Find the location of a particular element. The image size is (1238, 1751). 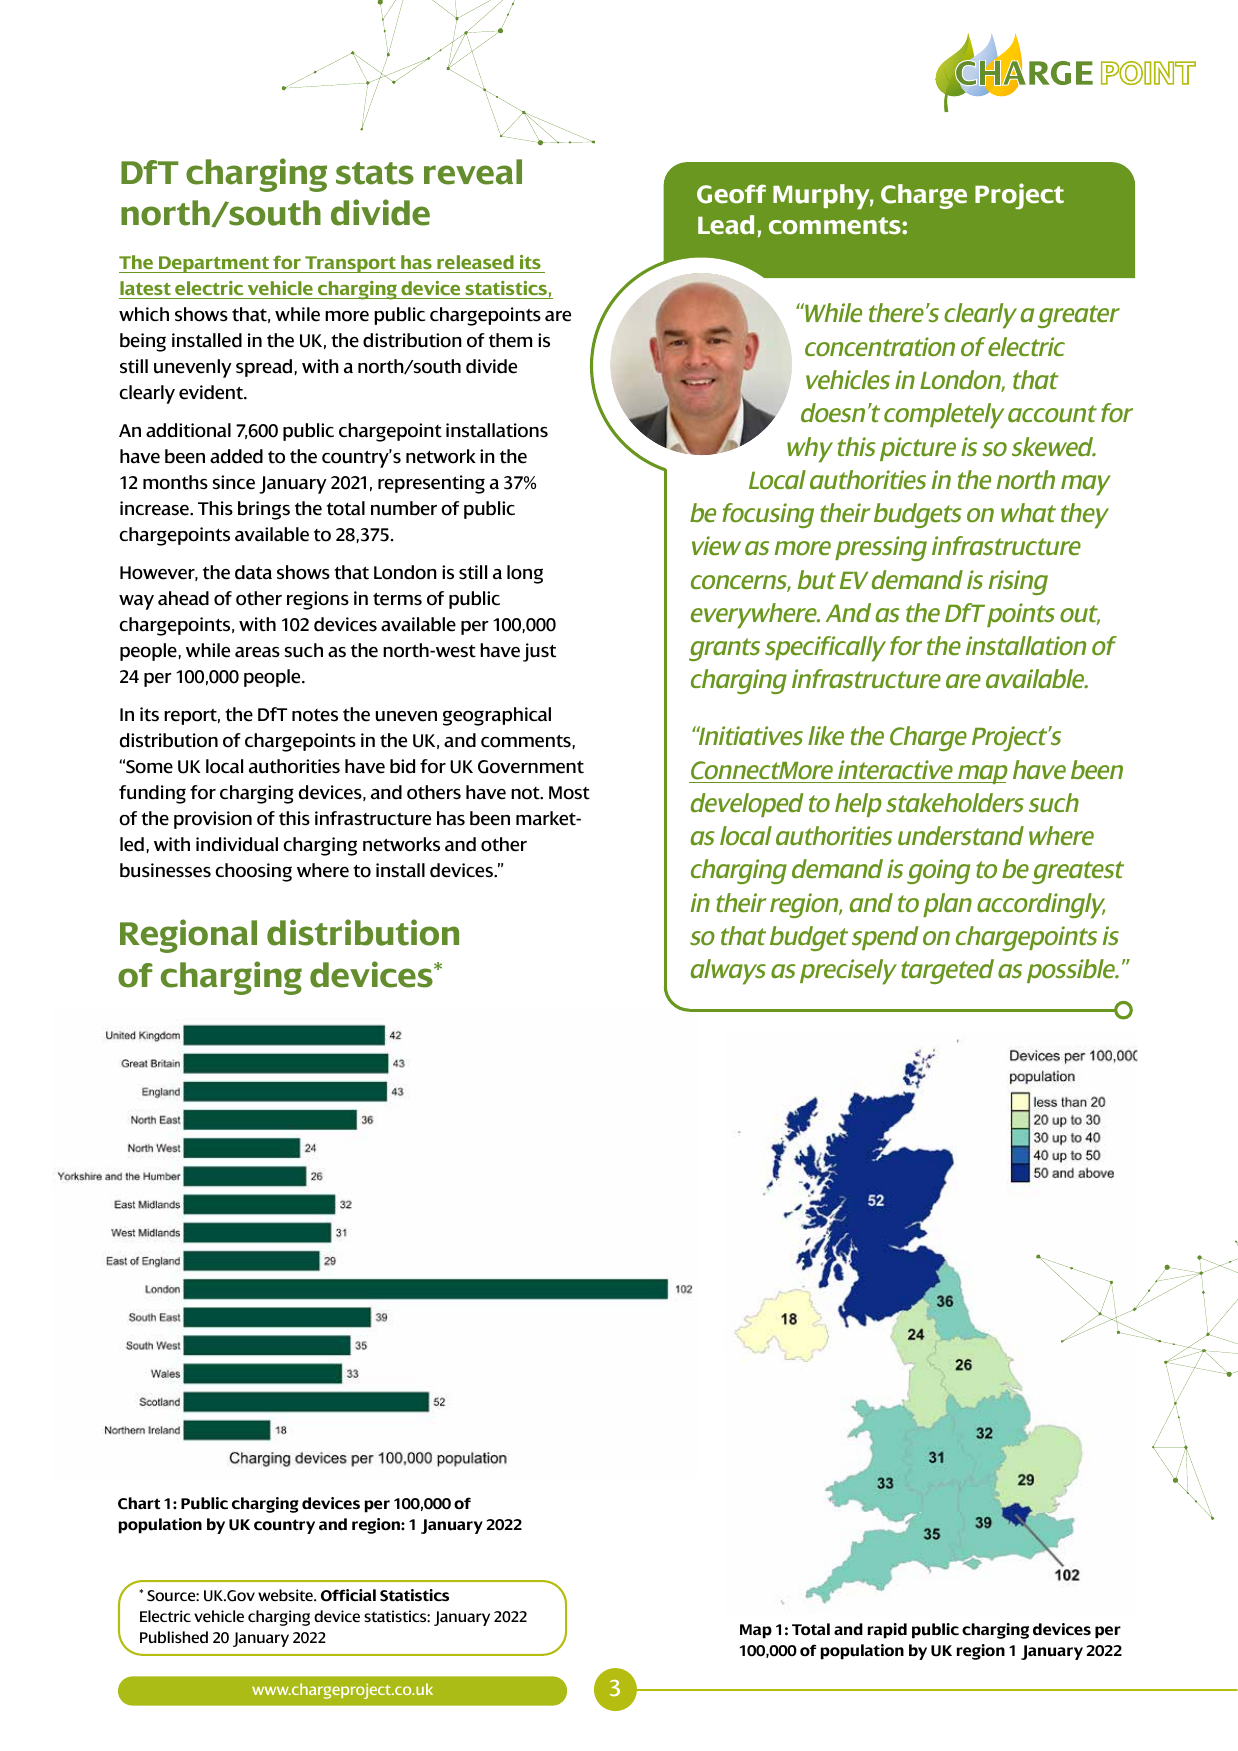

Lead is located at coordinates (726, 225).
